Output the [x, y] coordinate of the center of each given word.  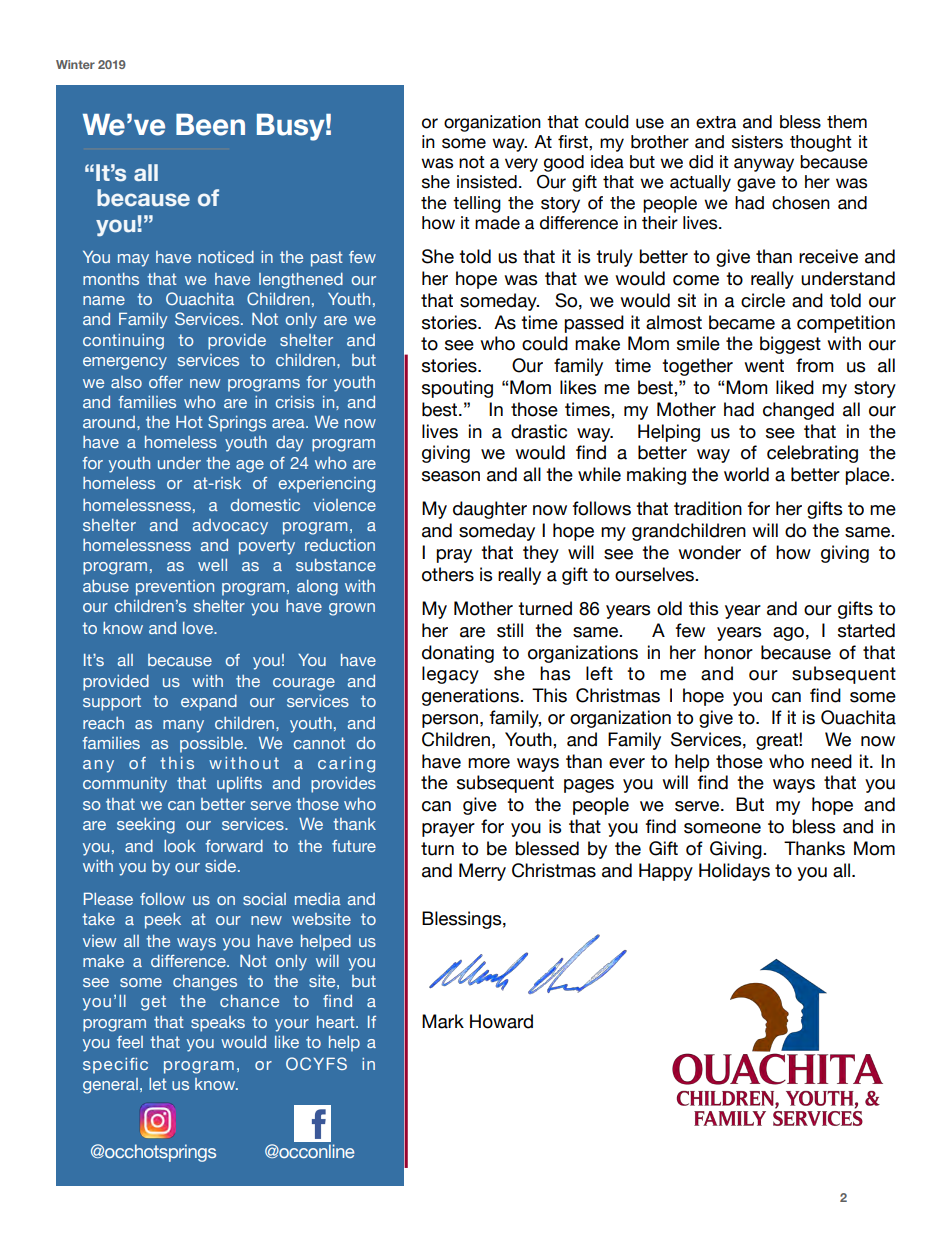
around [109, 422]
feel [130, 1042]
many [183, 726]
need [831, 761]
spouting [457, 389]
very [521, 165]
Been [210, 125]
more [489, 763]
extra [716, 122]
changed [798, 411]
